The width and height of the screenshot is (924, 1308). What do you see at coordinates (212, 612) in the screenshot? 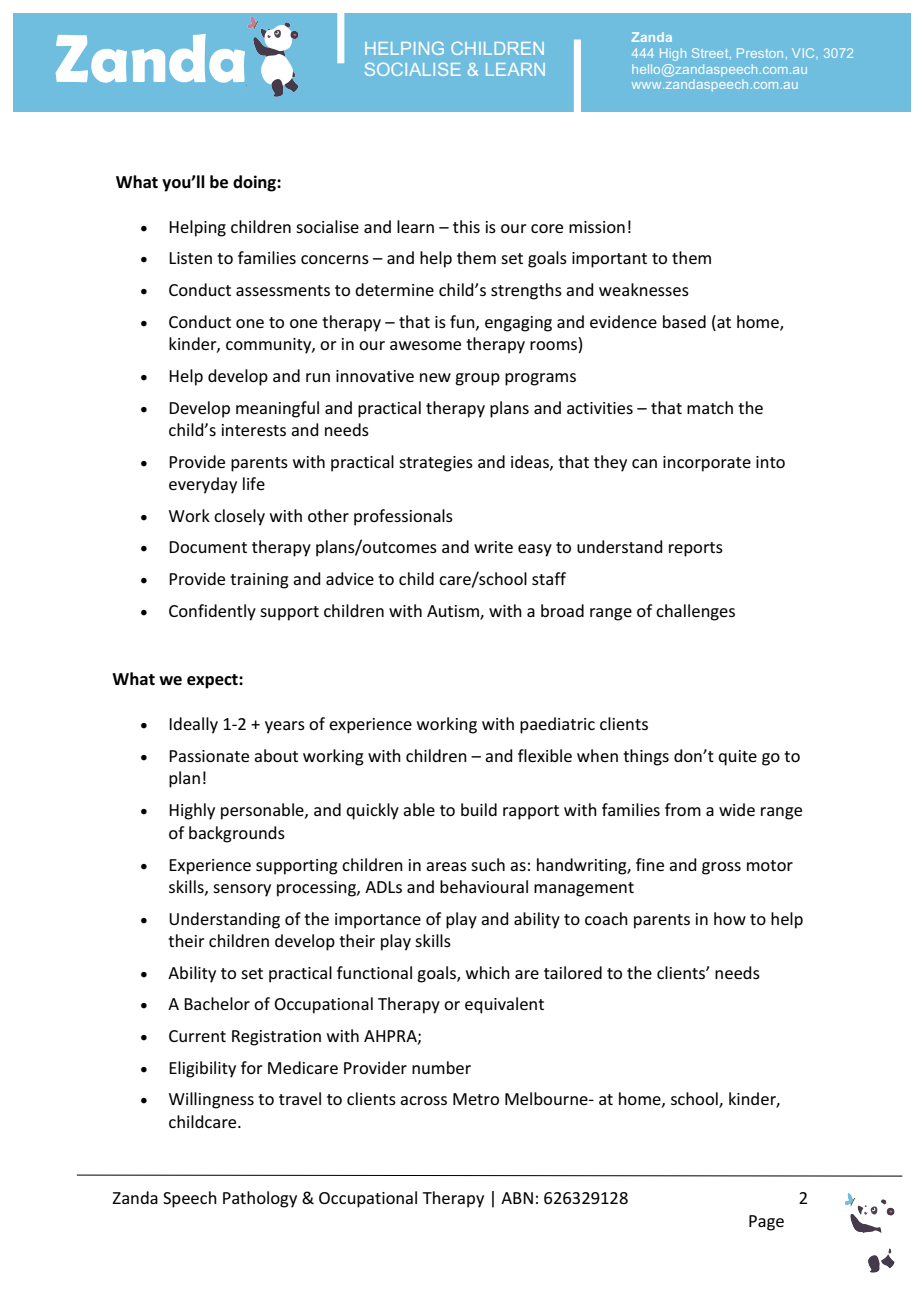
I see `Confidently` at bounding box center [212, 612].
